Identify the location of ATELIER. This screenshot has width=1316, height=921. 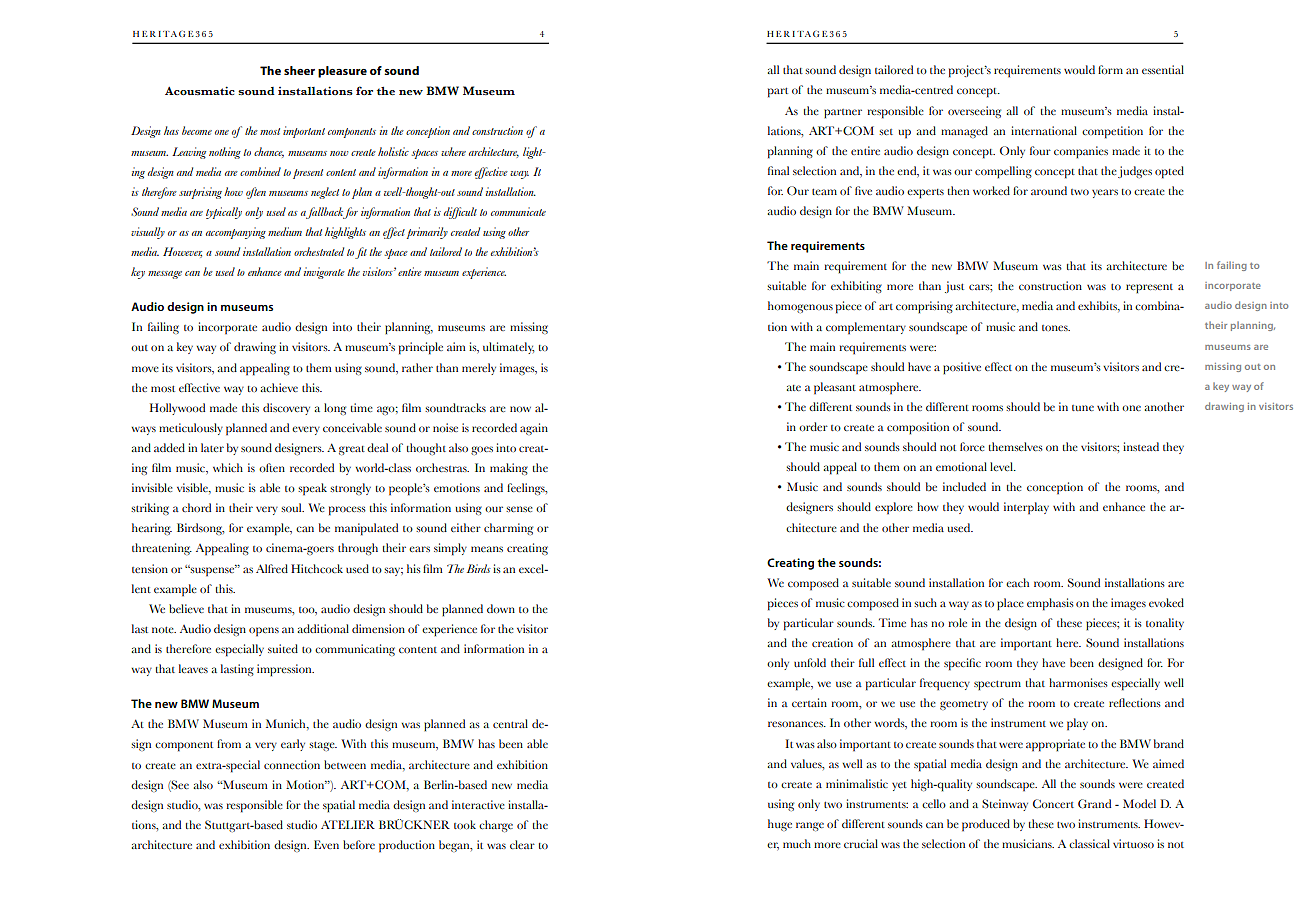
(348, 824).
